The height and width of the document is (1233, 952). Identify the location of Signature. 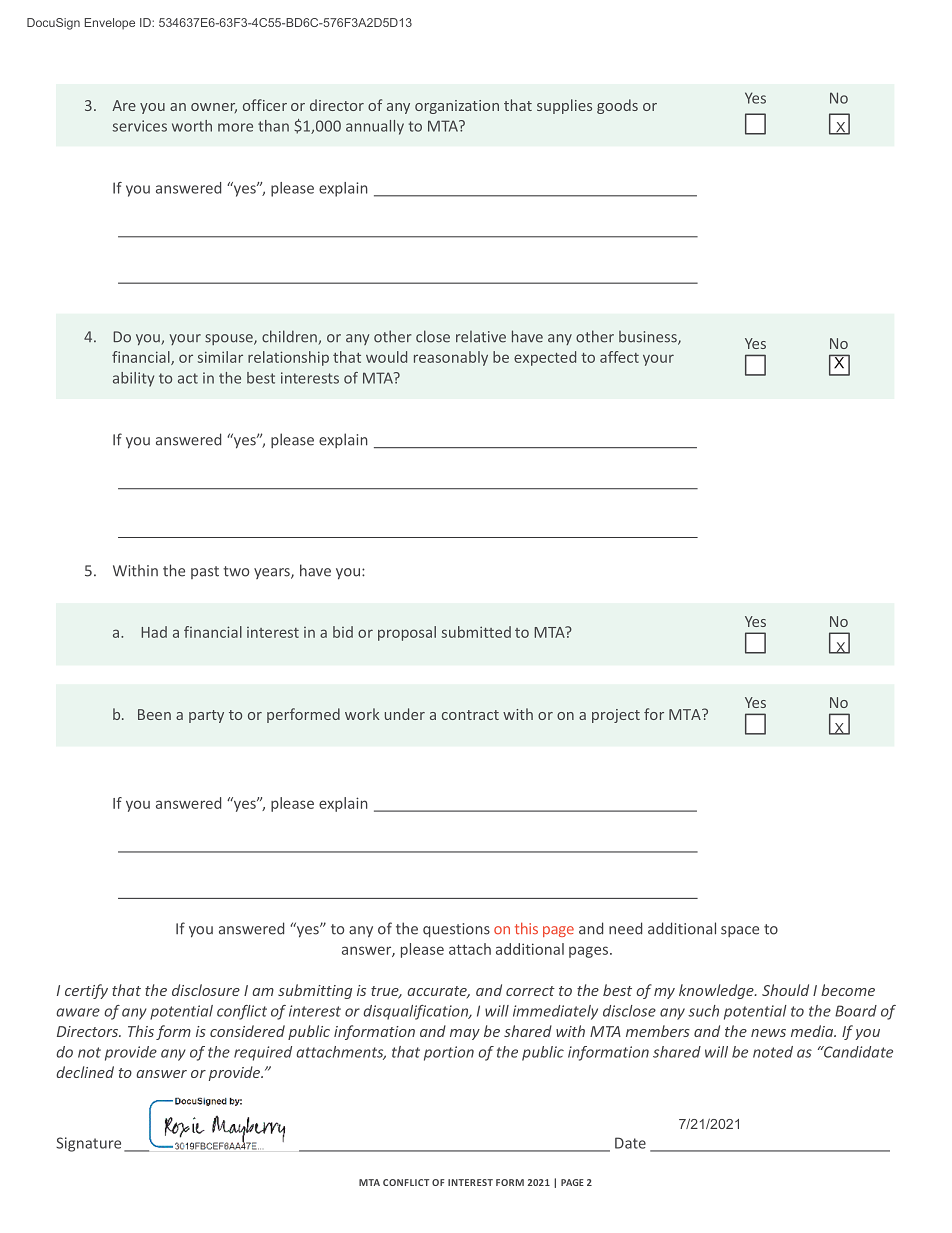
(88, 1144).
